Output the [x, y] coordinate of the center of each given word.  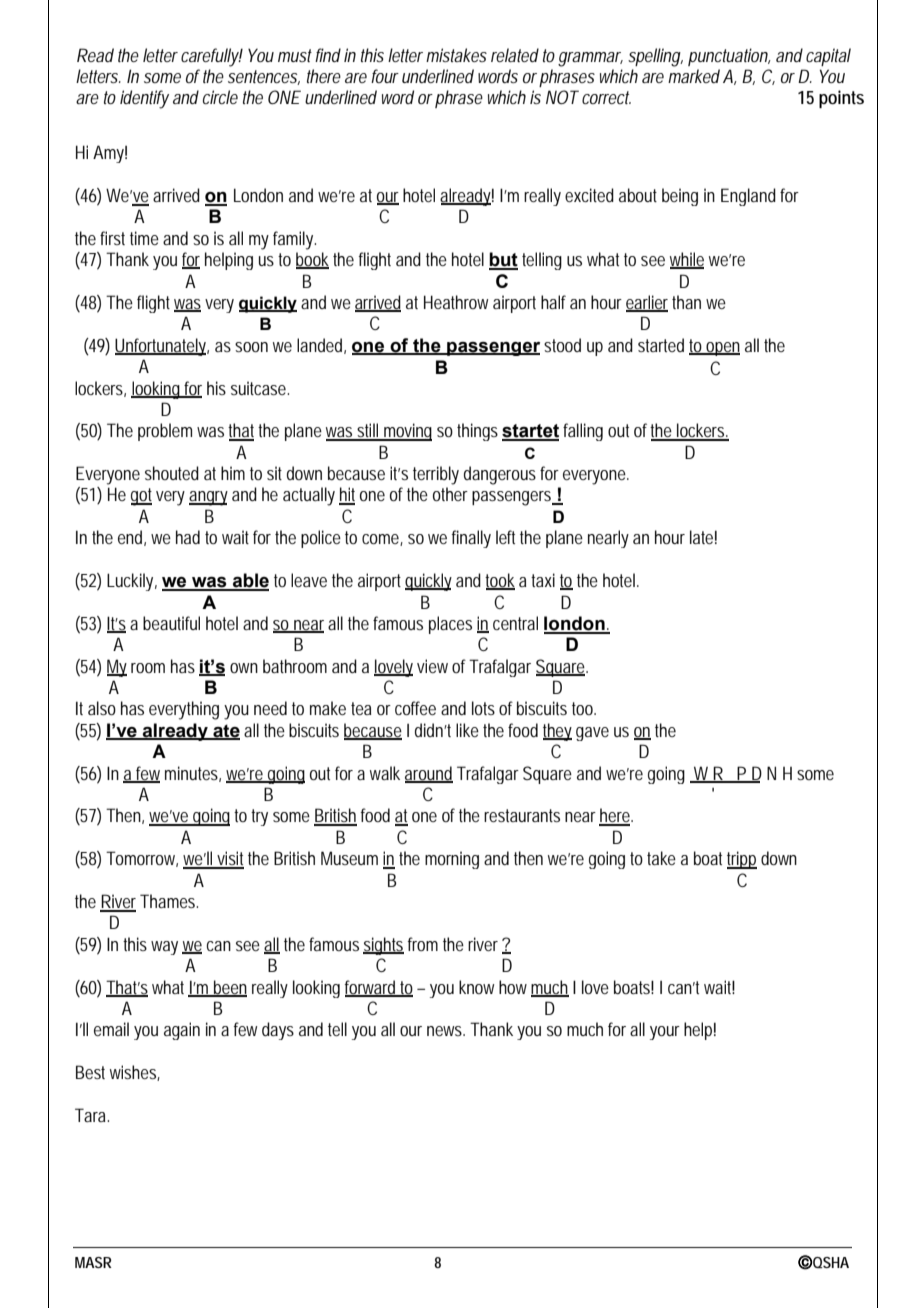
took [500, 581]
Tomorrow [142, 859]
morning [452, 860]
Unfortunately [162, 347]
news [446, 1031]
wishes [135, 1073]
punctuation [729, 57]
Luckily [132, 582]
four [385, 76]
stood [562, 345]
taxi [543, 580]
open [722, 349]
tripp [742, 860]
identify [144, 99]
